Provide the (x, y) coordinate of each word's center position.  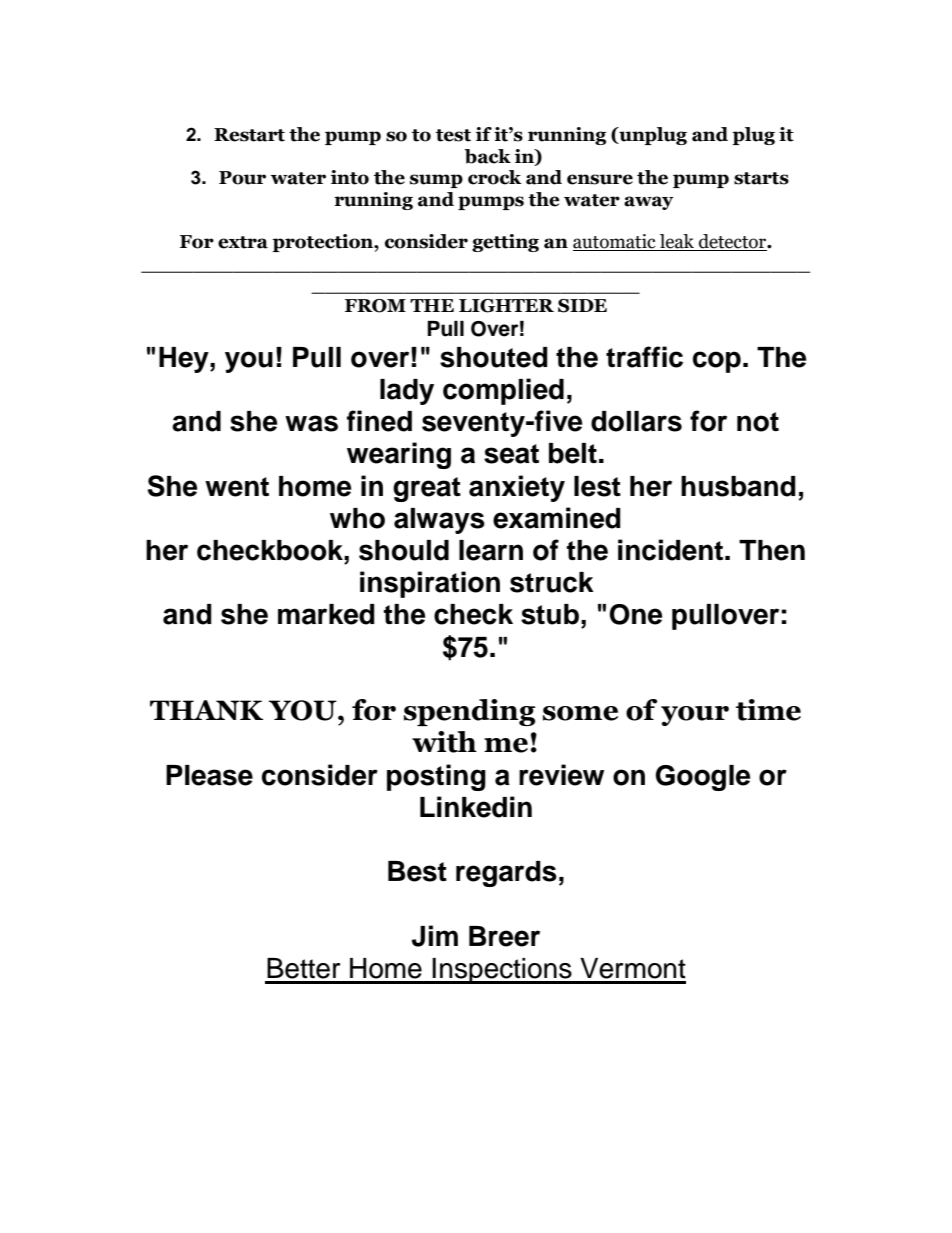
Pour (242, 178)
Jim (435, 936)
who (357, 518)
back (487, 156)
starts (761, 178)
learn (491, 550)
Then (772, 550)
